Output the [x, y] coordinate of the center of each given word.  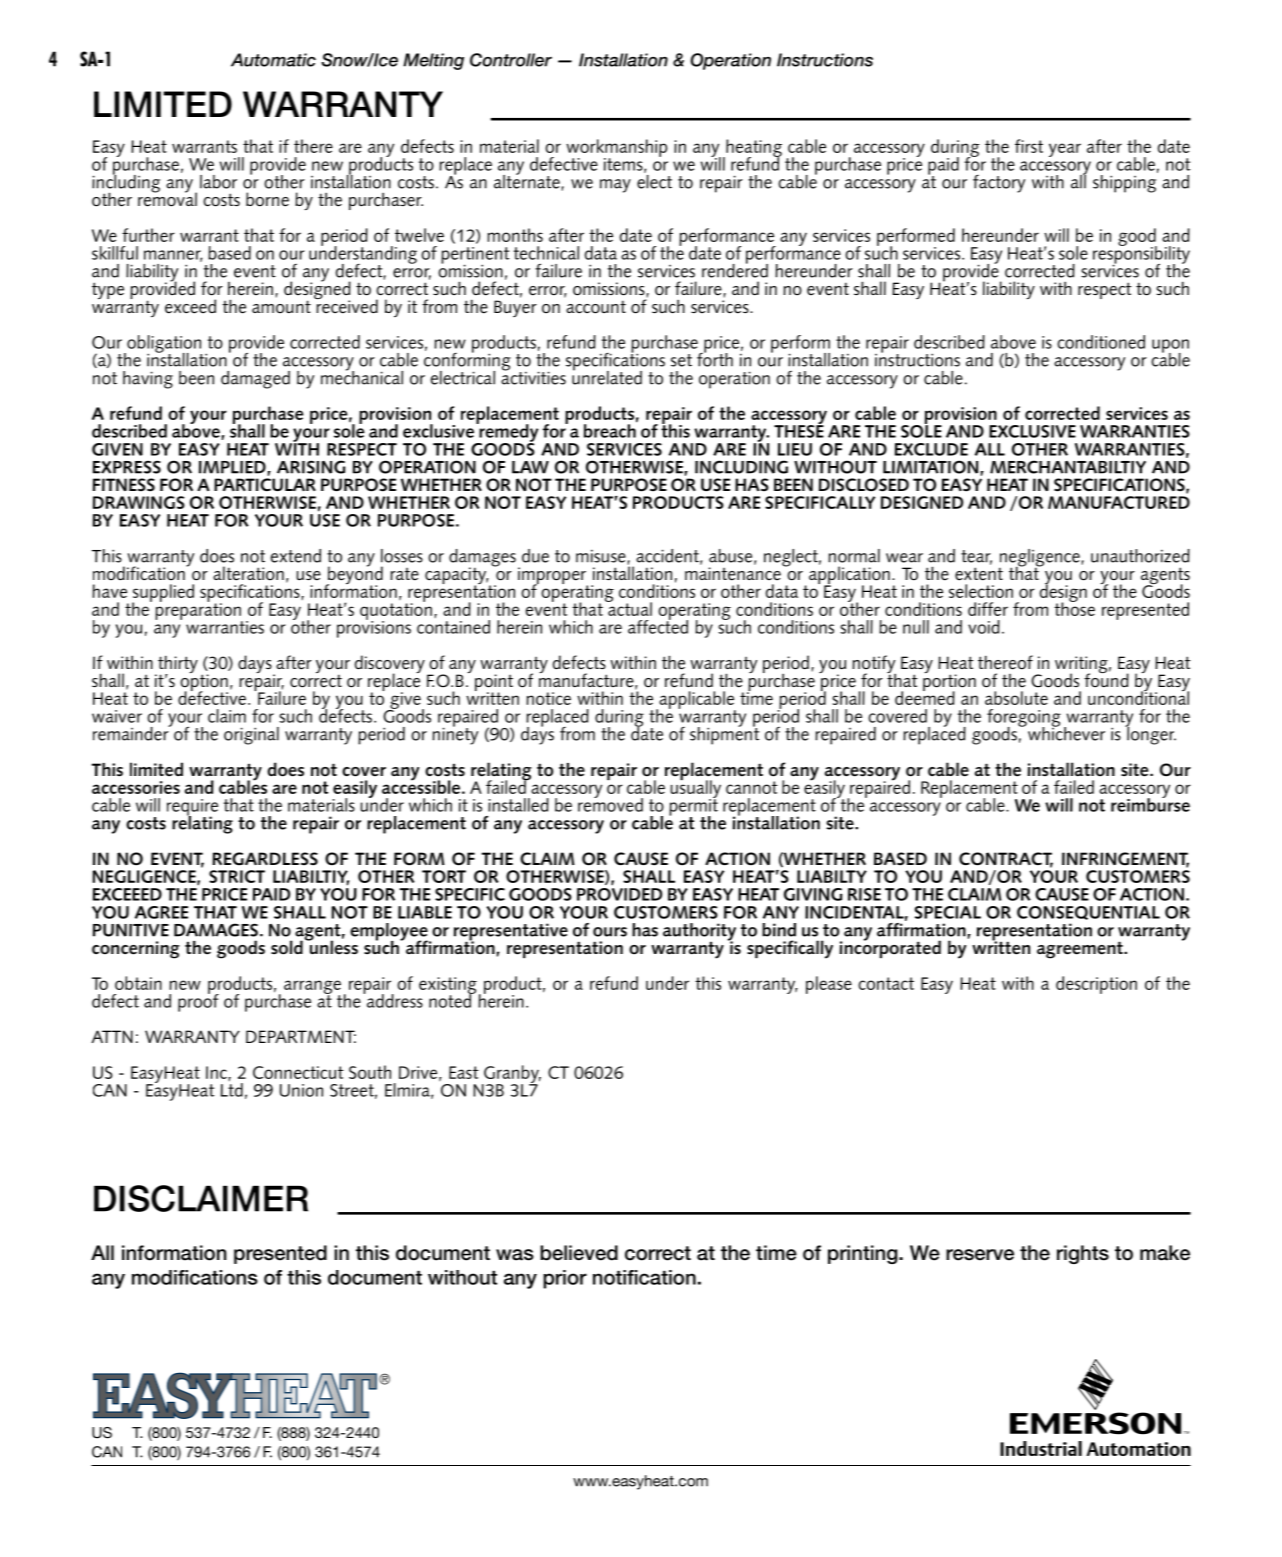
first [1029, 146]
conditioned [1101, 342]
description [1096, 985]
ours [610, 932]
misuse [602, 557]
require [192, 808]
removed [610, 804]
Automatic [273, 60]
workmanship [616, 149]
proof [198, 1001]
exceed [190, 306]
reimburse [1150, 804]
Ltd [232, 1090]
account [596, 307]
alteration [248, 573]
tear [976, 557]
